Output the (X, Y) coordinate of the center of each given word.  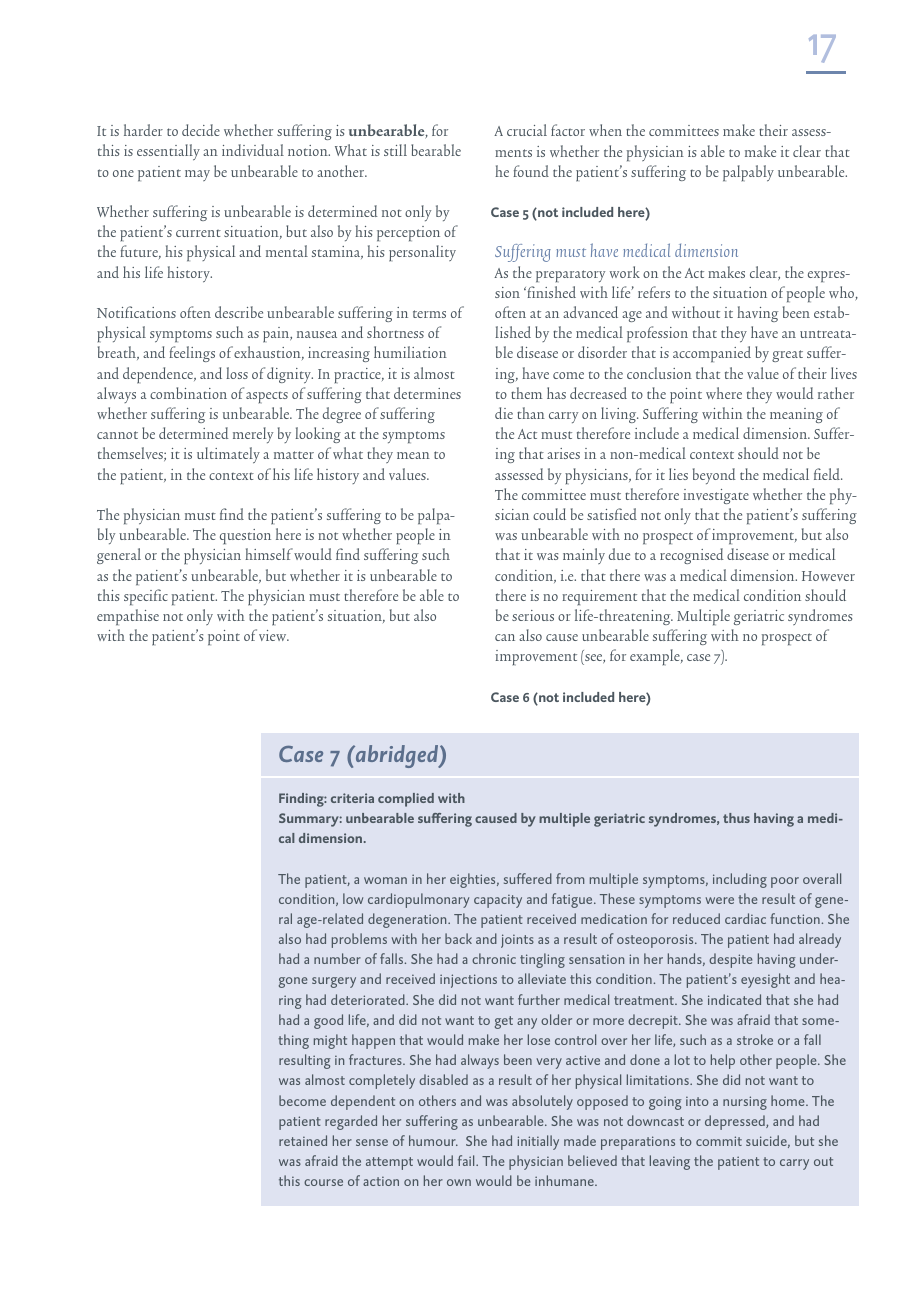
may (197, 175)
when (605, 130)
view (274, 635)
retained (303, 1140)
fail (467, 1160)
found (531, 171)
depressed (736, 1122)
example (656, 657)
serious (533, 615)
